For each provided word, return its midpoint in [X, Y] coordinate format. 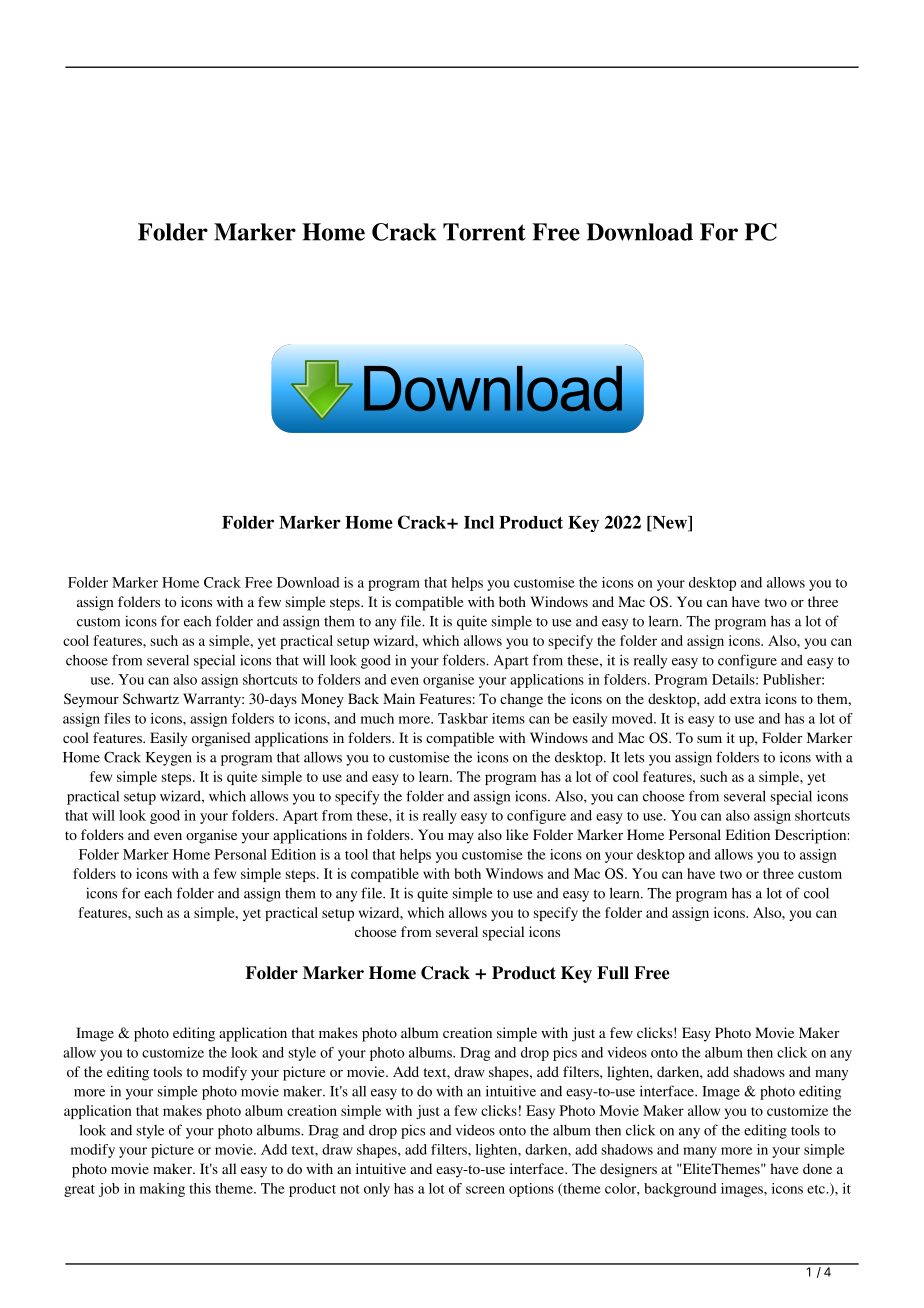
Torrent [484, 232]
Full [613, 973]
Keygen [169, 759]
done [817, 1168]
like [517, 834]
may [461, 838]
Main [399, 698]
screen [485, 1190]
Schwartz [151, 698]
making [162, 1190]
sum [709, 739]
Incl [479, 522]
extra [745, 699]
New [670, 523]
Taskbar [463, 718]
